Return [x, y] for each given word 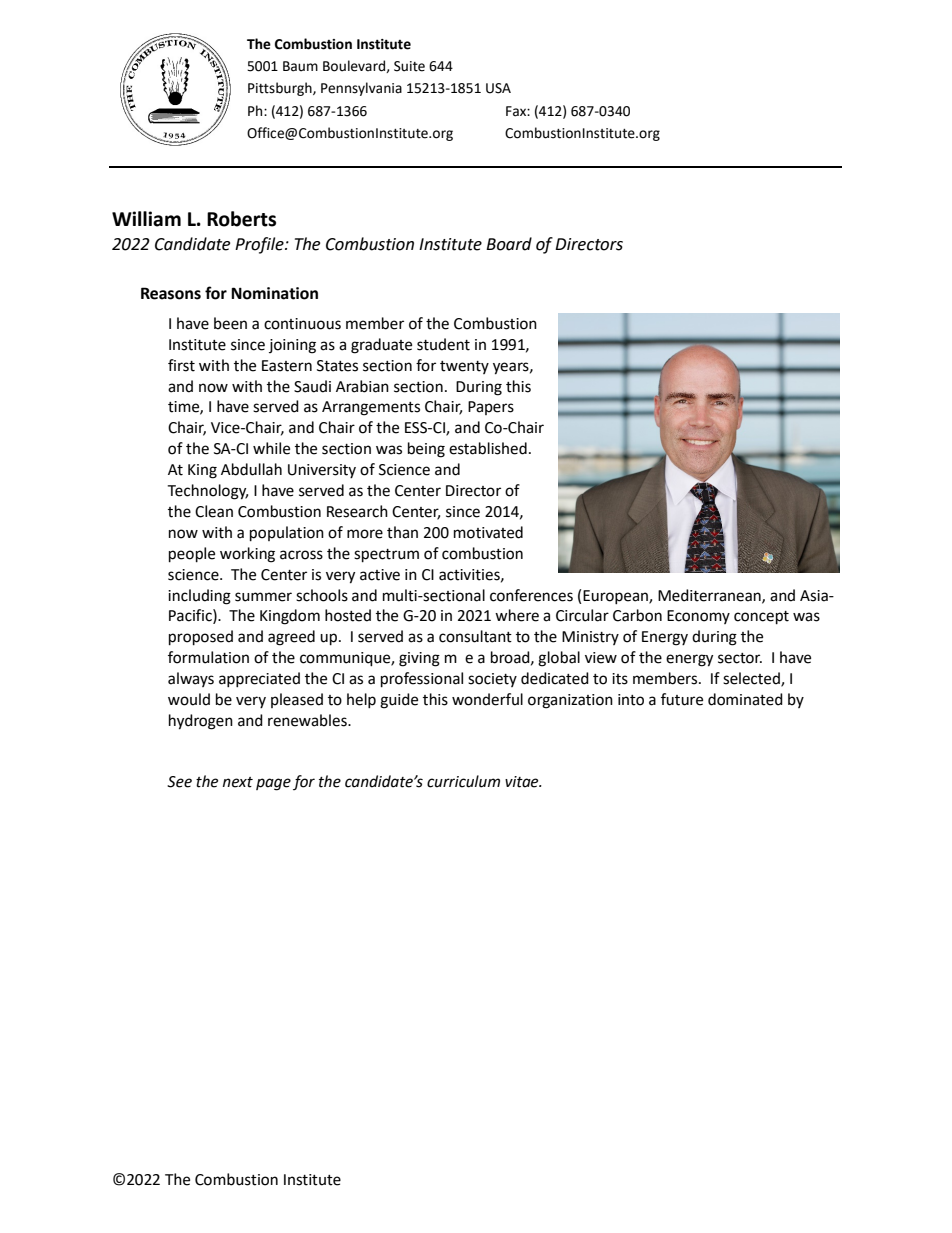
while [271, 448]
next [238, 782]
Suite [409, 66]
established [488, 448]
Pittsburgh [281, 89]
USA [498, 88]
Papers [491, 408]
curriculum [463, 781]
